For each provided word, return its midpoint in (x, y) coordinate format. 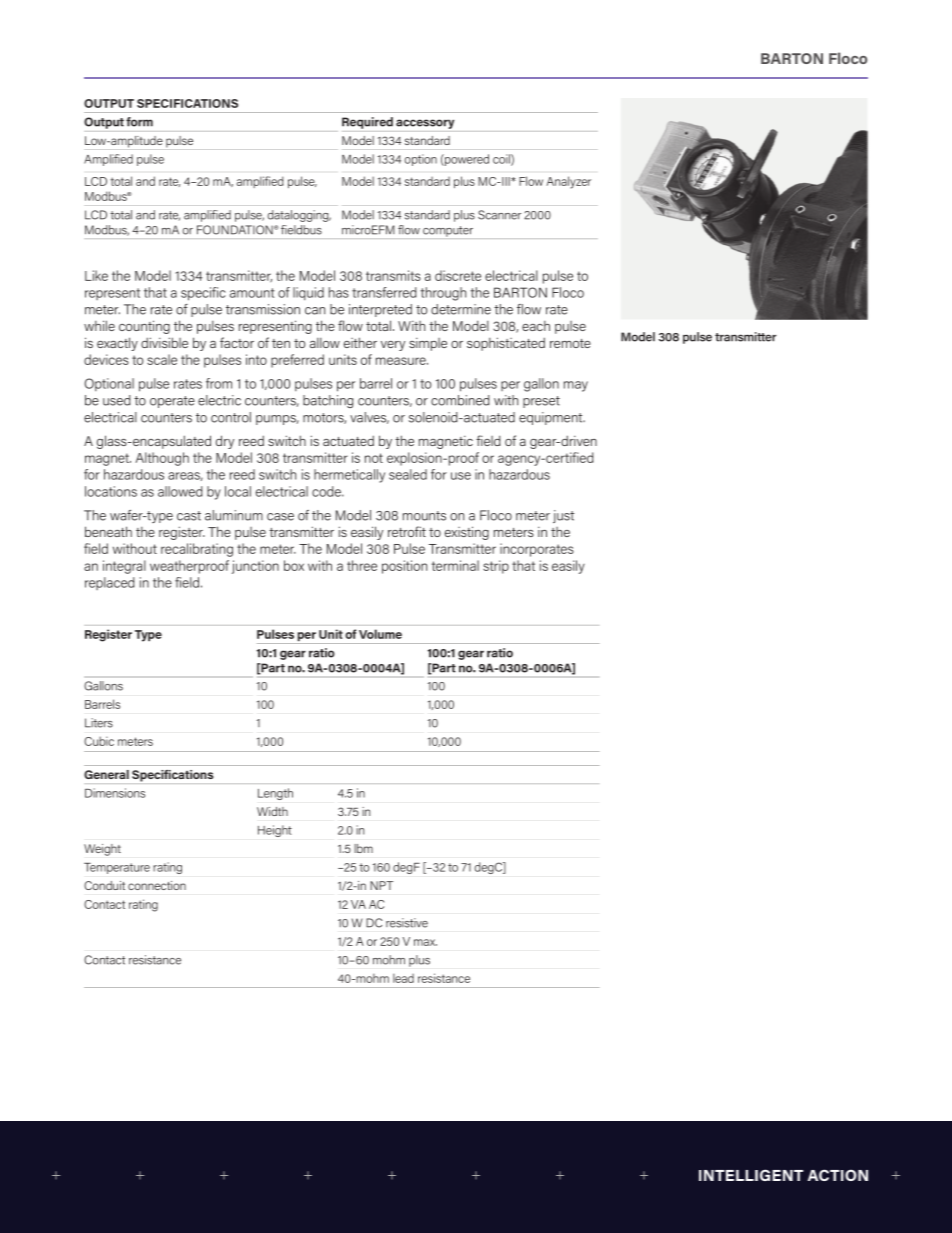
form (139, 122)
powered (466, 160)
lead (403, 978)
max (425, 942)
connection (157, 885)
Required (367, 123)
